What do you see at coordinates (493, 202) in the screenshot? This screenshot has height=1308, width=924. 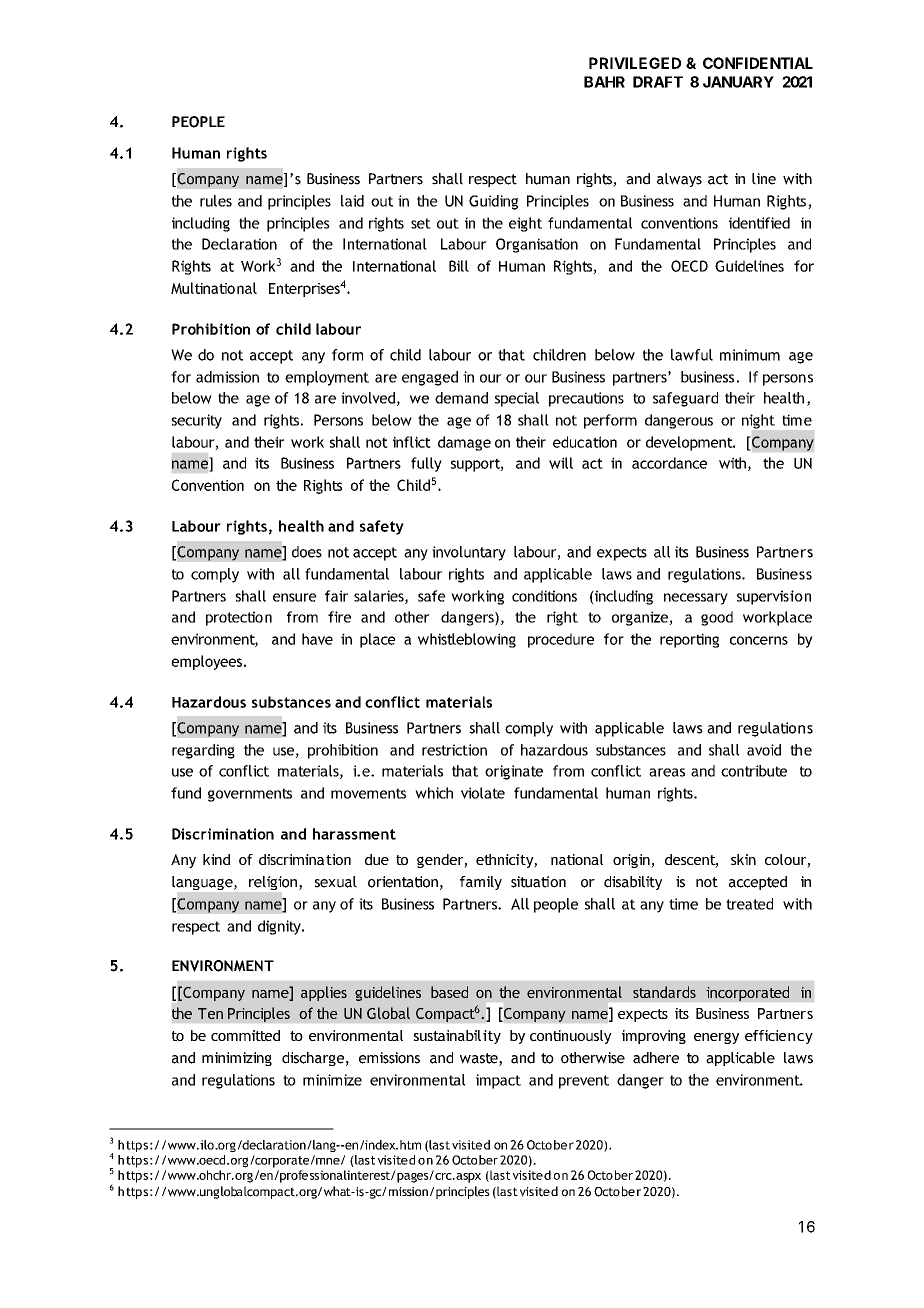 I see `Guiding` at bounding box center [493, 202].
